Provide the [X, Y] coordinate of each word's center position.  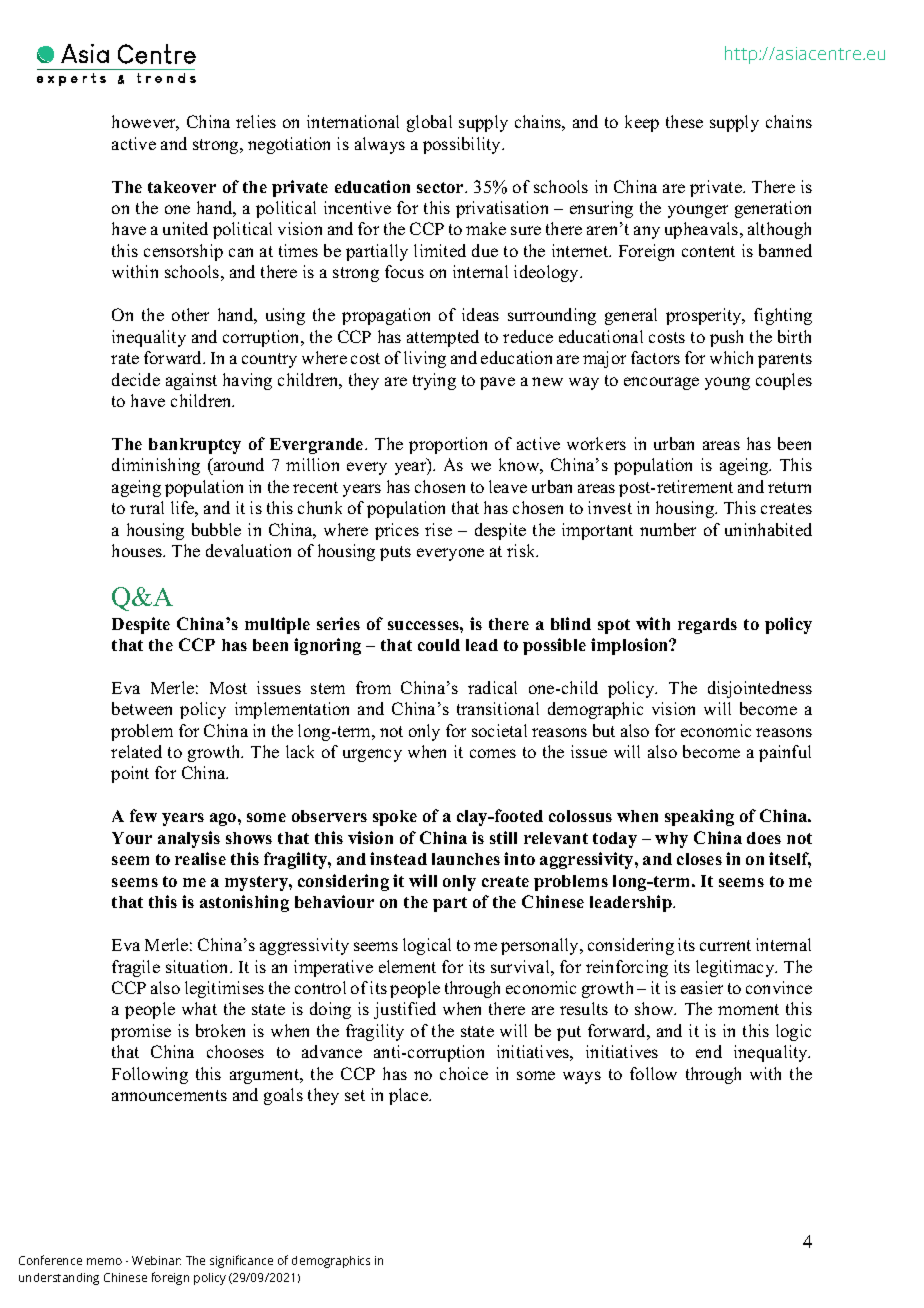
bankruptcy [195, 446]
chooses [235, 1051]
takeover [182, 187]
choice [464, 1073]
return [789, 487]
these [684, 121]
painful [785, 753]
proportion [448, 445]
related [136, 751]
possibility [463, 145]
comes [493, 753]
